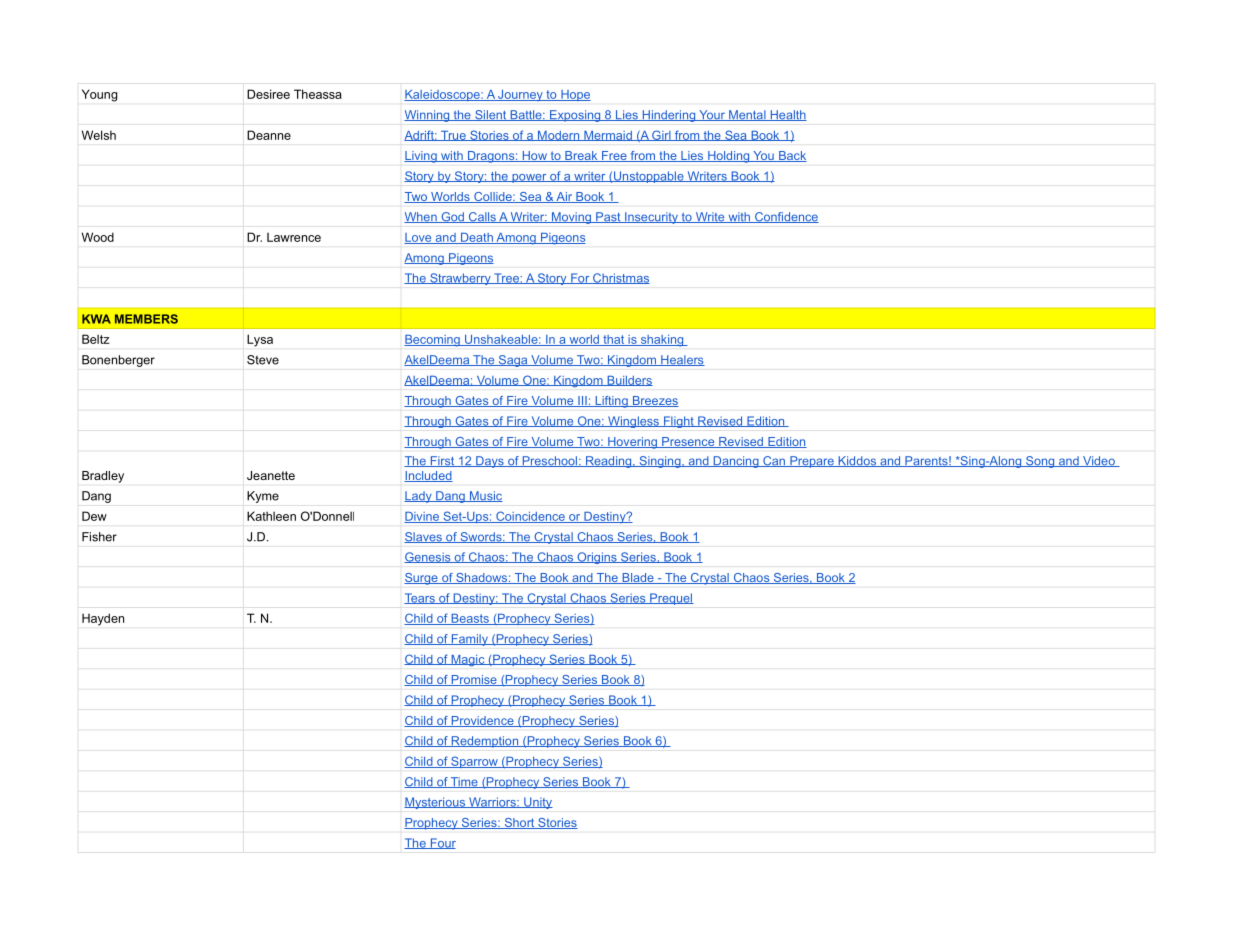 The height and width of the screenshot is (952, 1233). Describe the element at coordinates (271, 475) in the screenshot. I see `Jeanette` at that location.
